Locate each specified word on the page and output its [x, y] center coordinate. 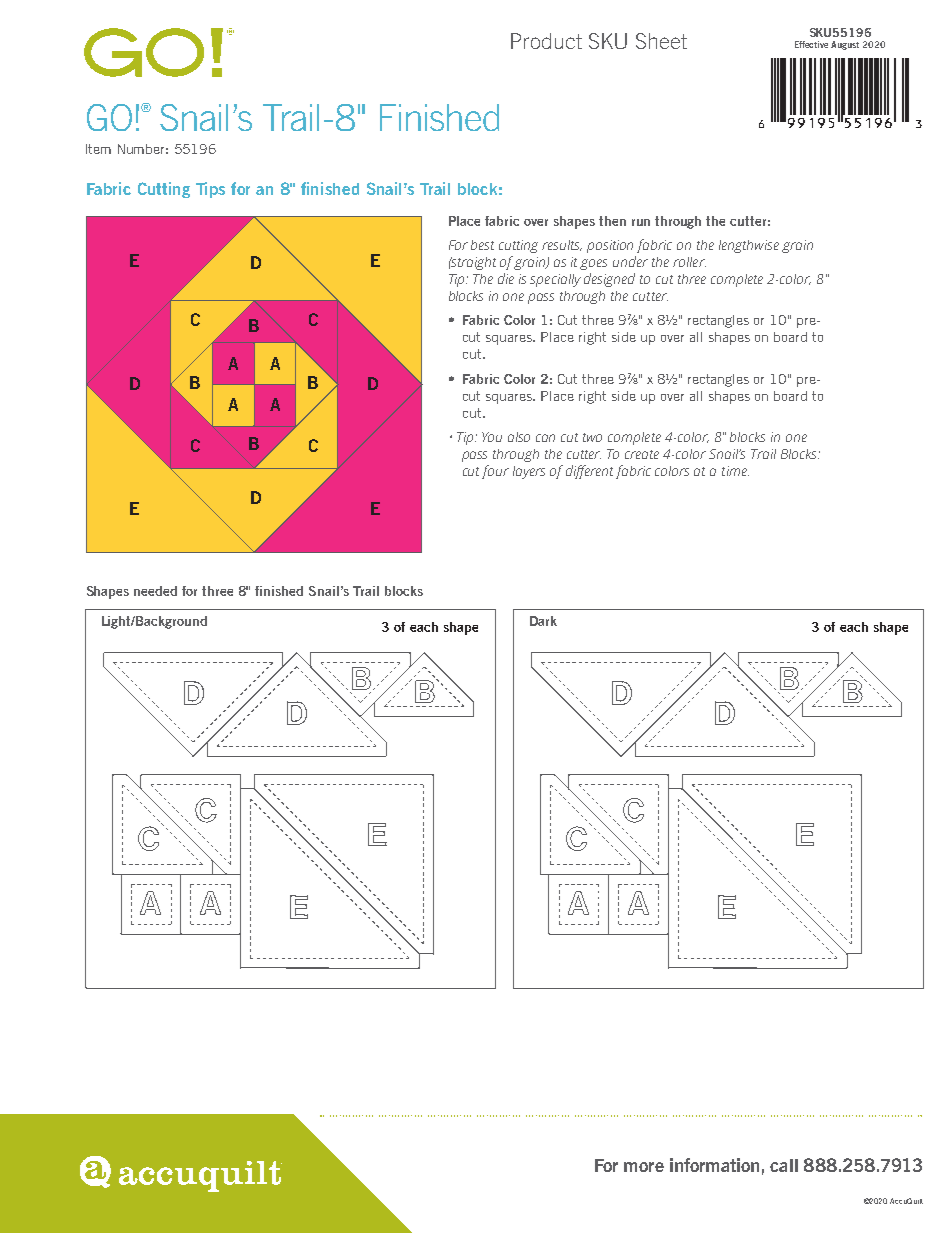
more [644, 1167]
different [589, 472]
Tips [210, 190]
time [735, 471]
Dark [543, 621]
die [506, 278]
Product [546, 41]
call [784, 1165]
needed [155, 591]
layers [529, 472]
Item [98, 149]
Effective [811, 44]
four [495, 472]
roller [689, 262]
